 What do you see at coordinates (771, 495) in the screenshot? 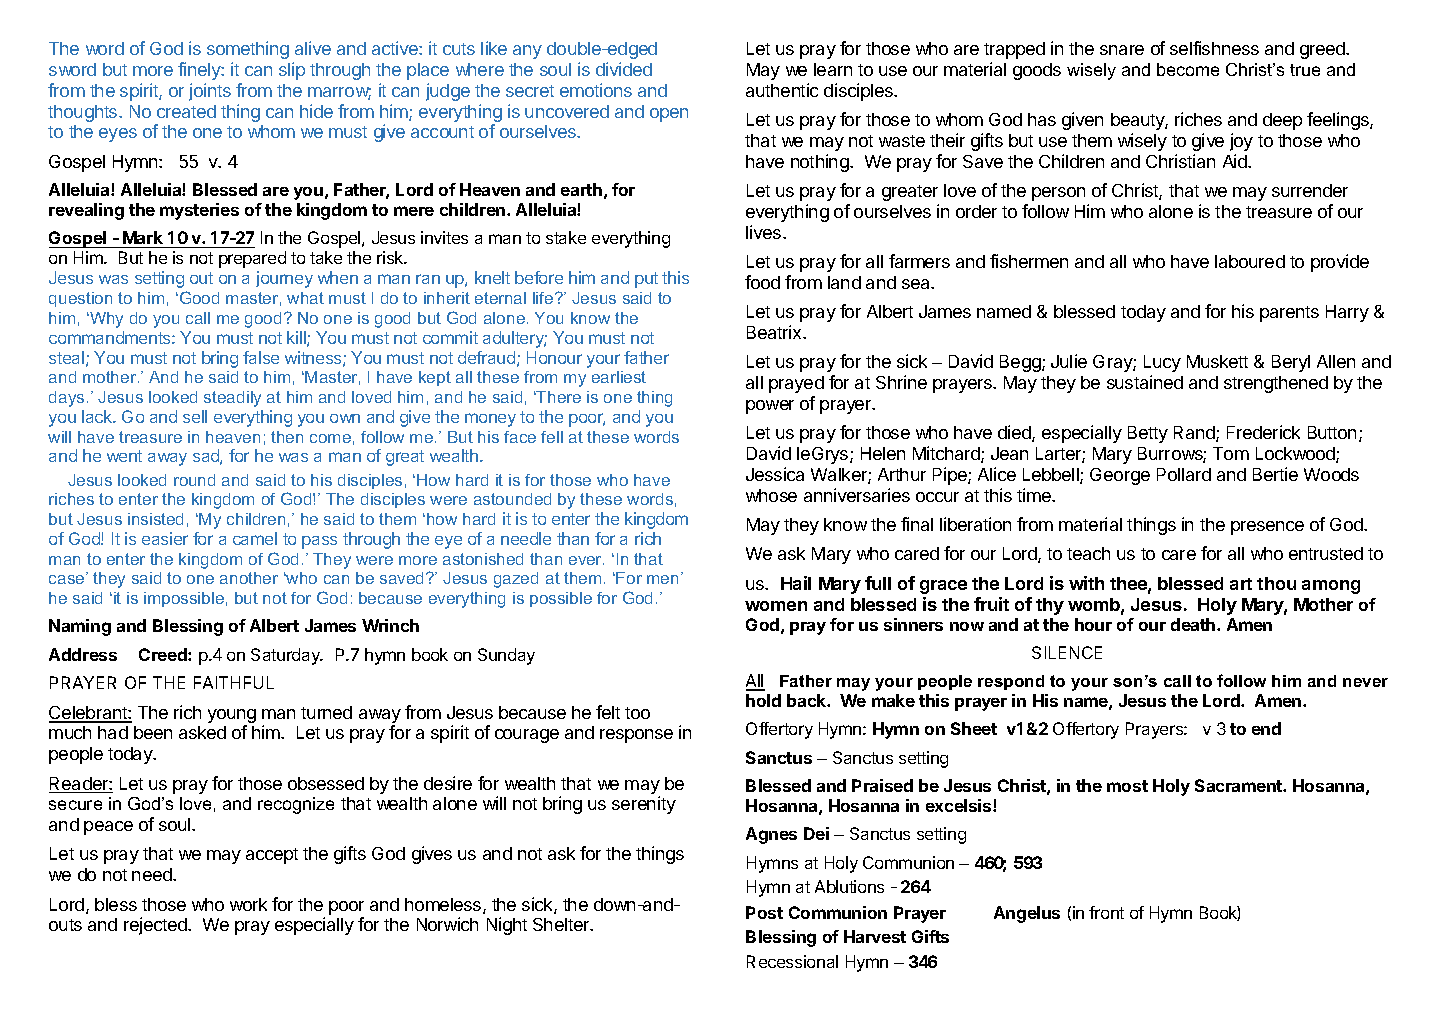
I see `whose` at bounding box center [771, 495].
